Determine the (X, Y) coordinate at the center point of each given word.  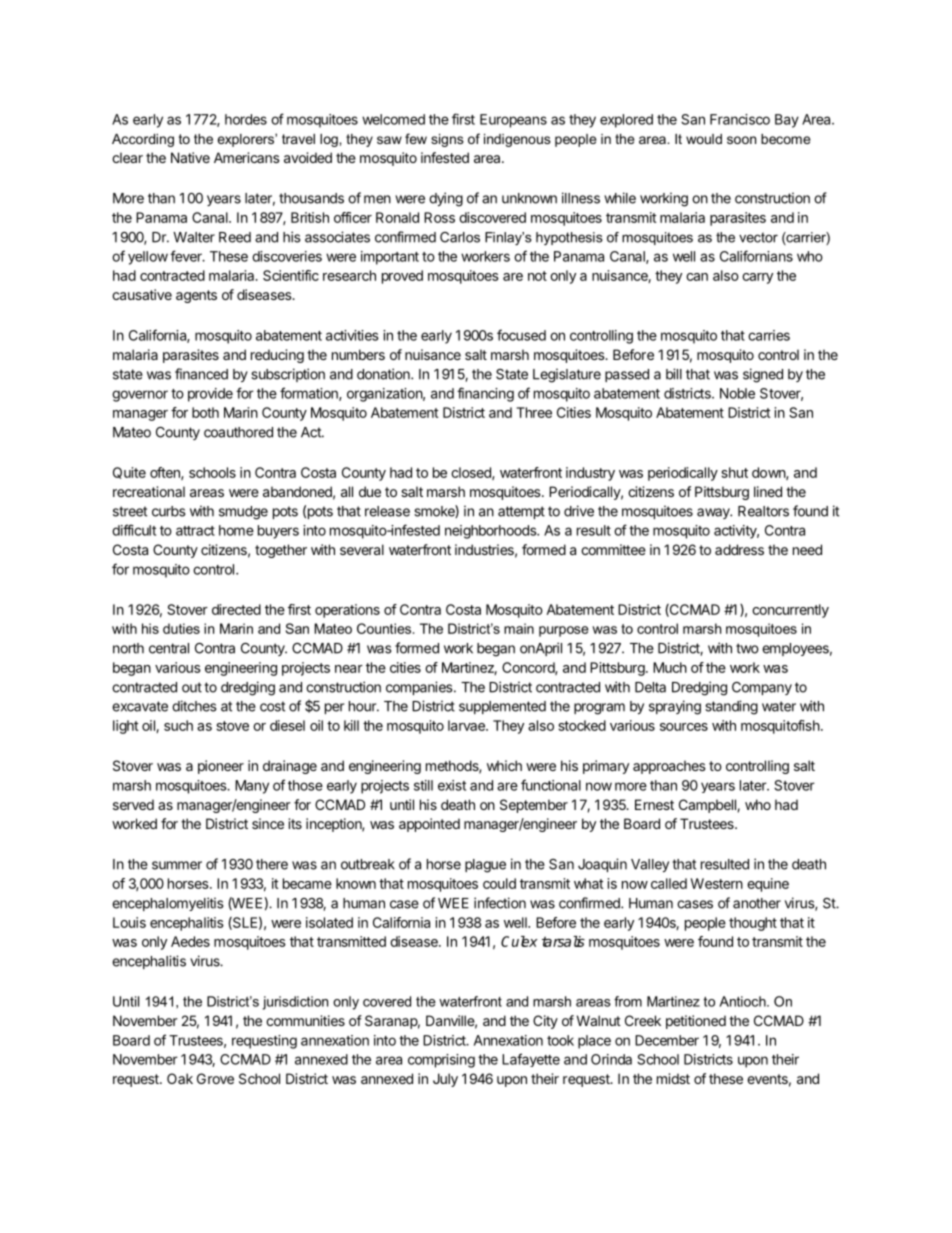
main (519, 628)
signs (447, 140)
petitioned (696, 1022)
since (268, 823)
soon (741, 140)
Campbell (708, 806)
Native (190, 157)
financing (485, 394)
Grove (215, 1078)
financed (201, 374)
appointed (429, 825)
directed (236, 609)
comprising (441, 1061)
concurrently (790, 611)
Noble (737, 393)
